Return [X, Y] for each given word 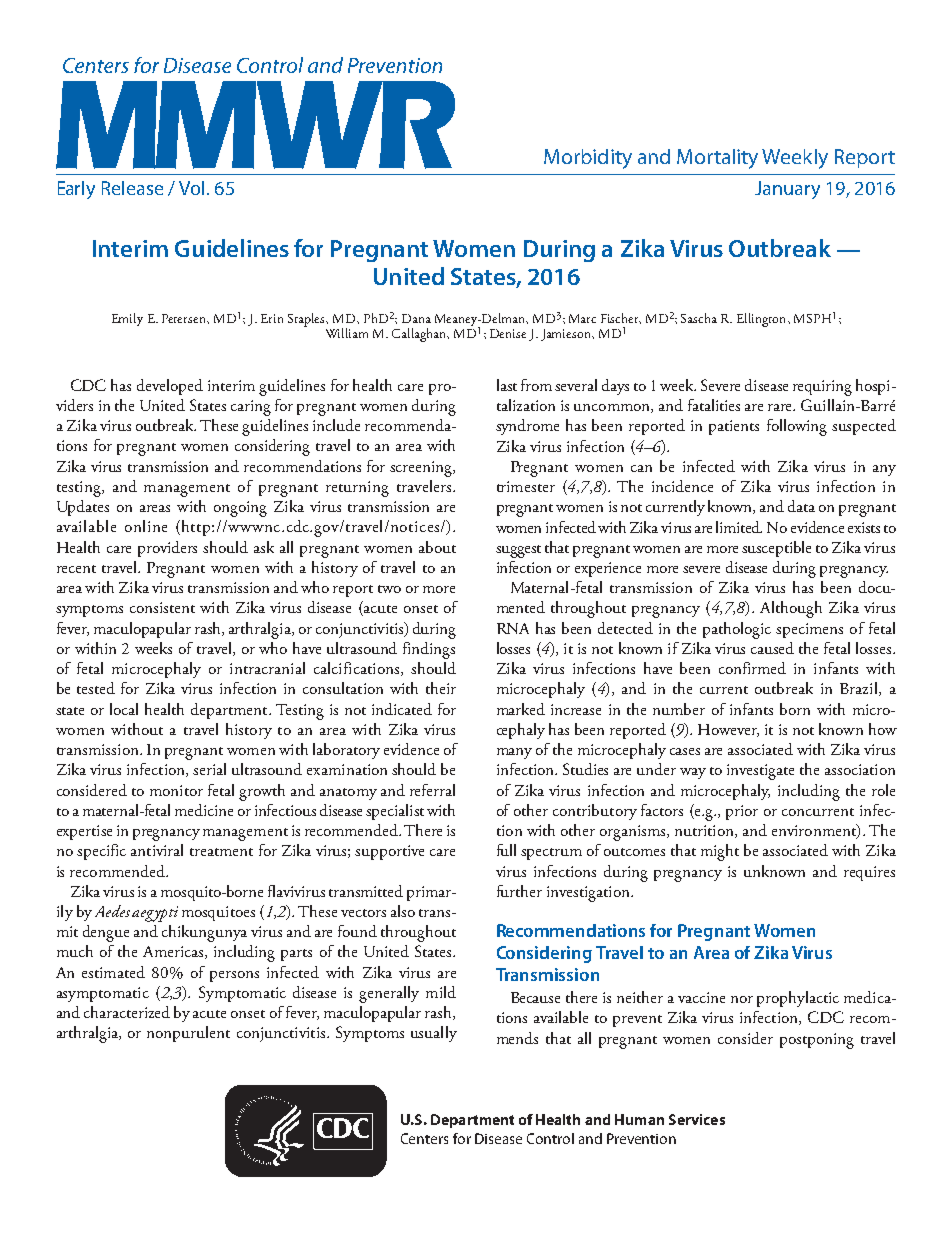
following [797, 427]
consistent [162, 607]
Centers [424, 1138]
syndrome [527, 427]
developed [170, 387]
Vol [191, 188]
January [787, 190]
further [519, 891]
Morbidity [588, 159]
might [720, 852]
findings [429, 650]
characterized [127, 1012]
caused [772, 648]
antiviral [157, 850]
